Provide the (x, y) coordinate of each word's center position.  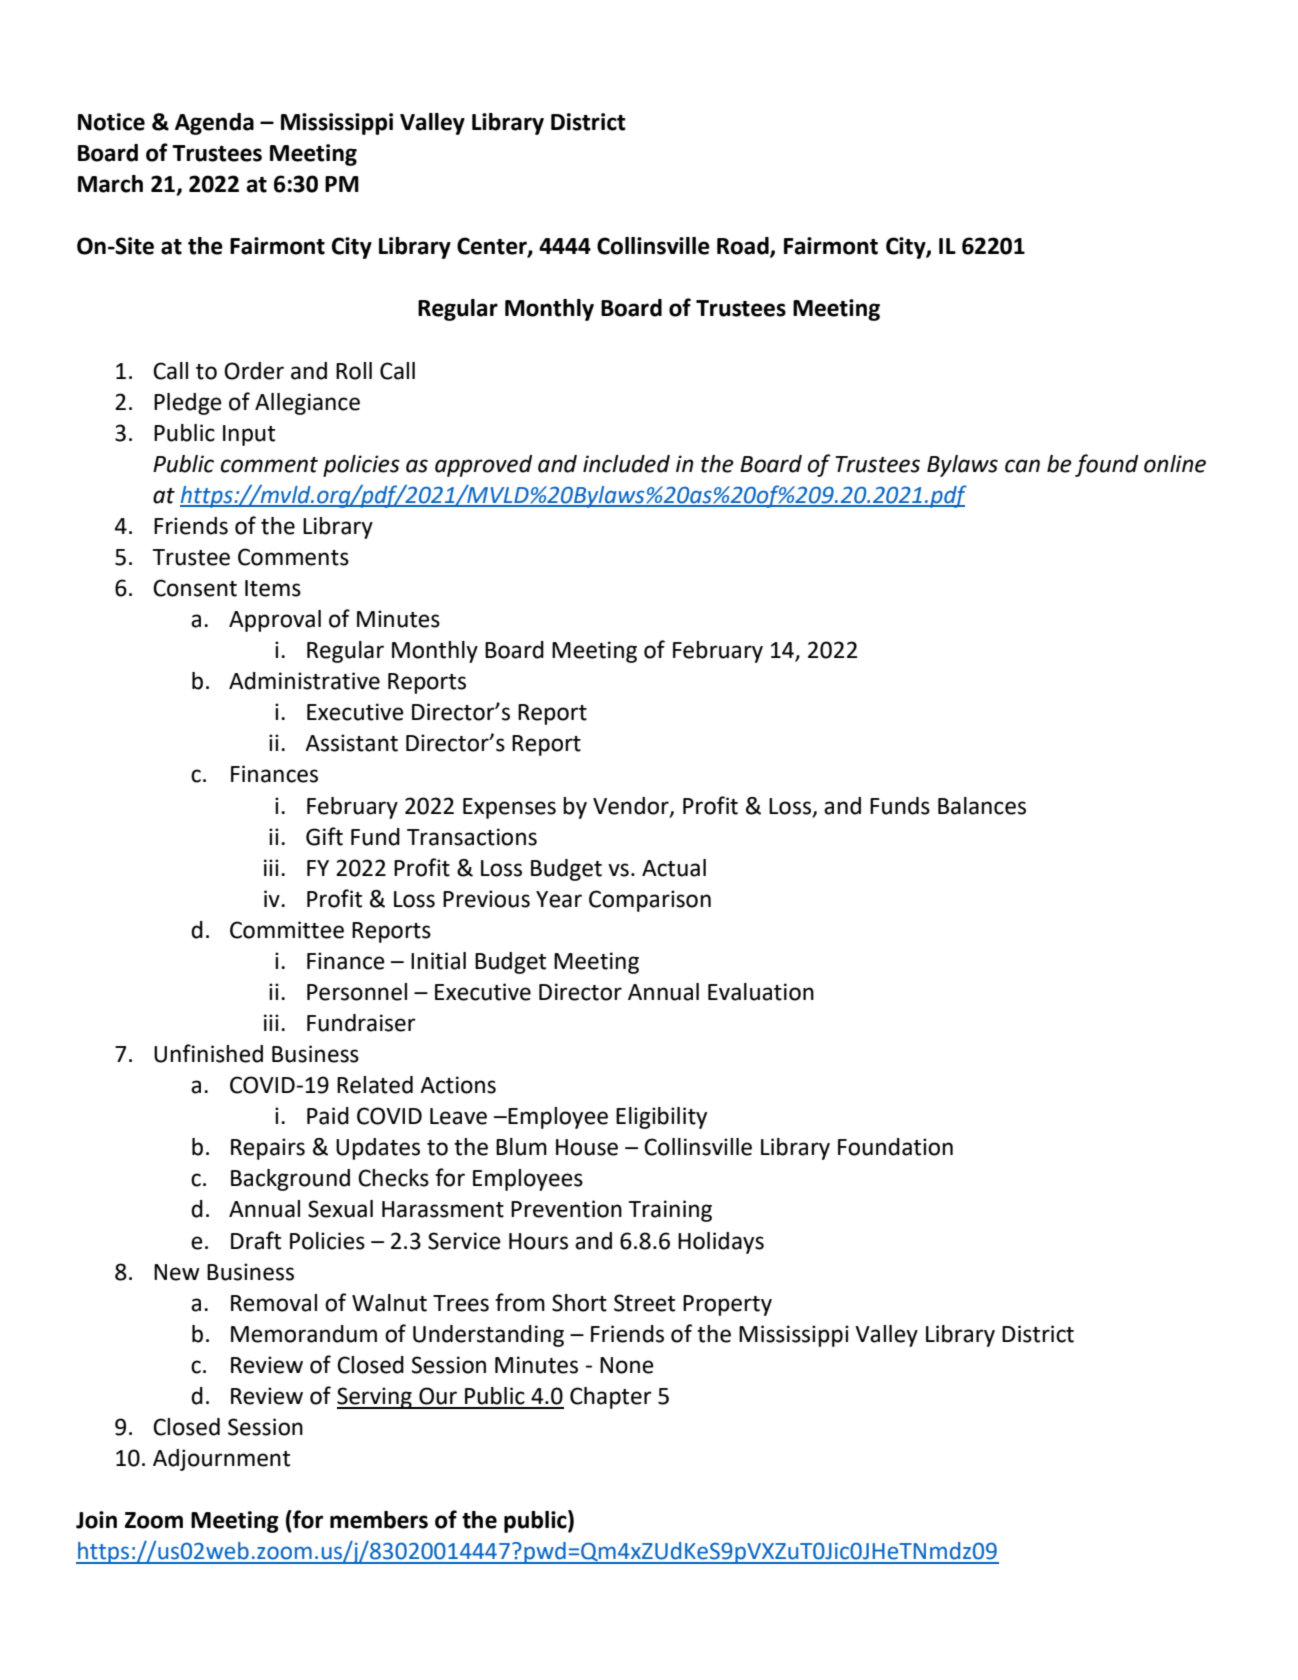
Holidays (721, 1243)
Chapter (611, 1398)
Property (727, 1305)
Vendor (632, 806)
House (587, 1147)
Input (249, 435)
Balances (982, 806)
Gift (324, 836)
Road (744, 247)
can (1022, 466)
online (1175, 464)
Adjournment (221, 1460)
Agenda (214, 124)
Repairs (268, 1149)
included (626, 464)
